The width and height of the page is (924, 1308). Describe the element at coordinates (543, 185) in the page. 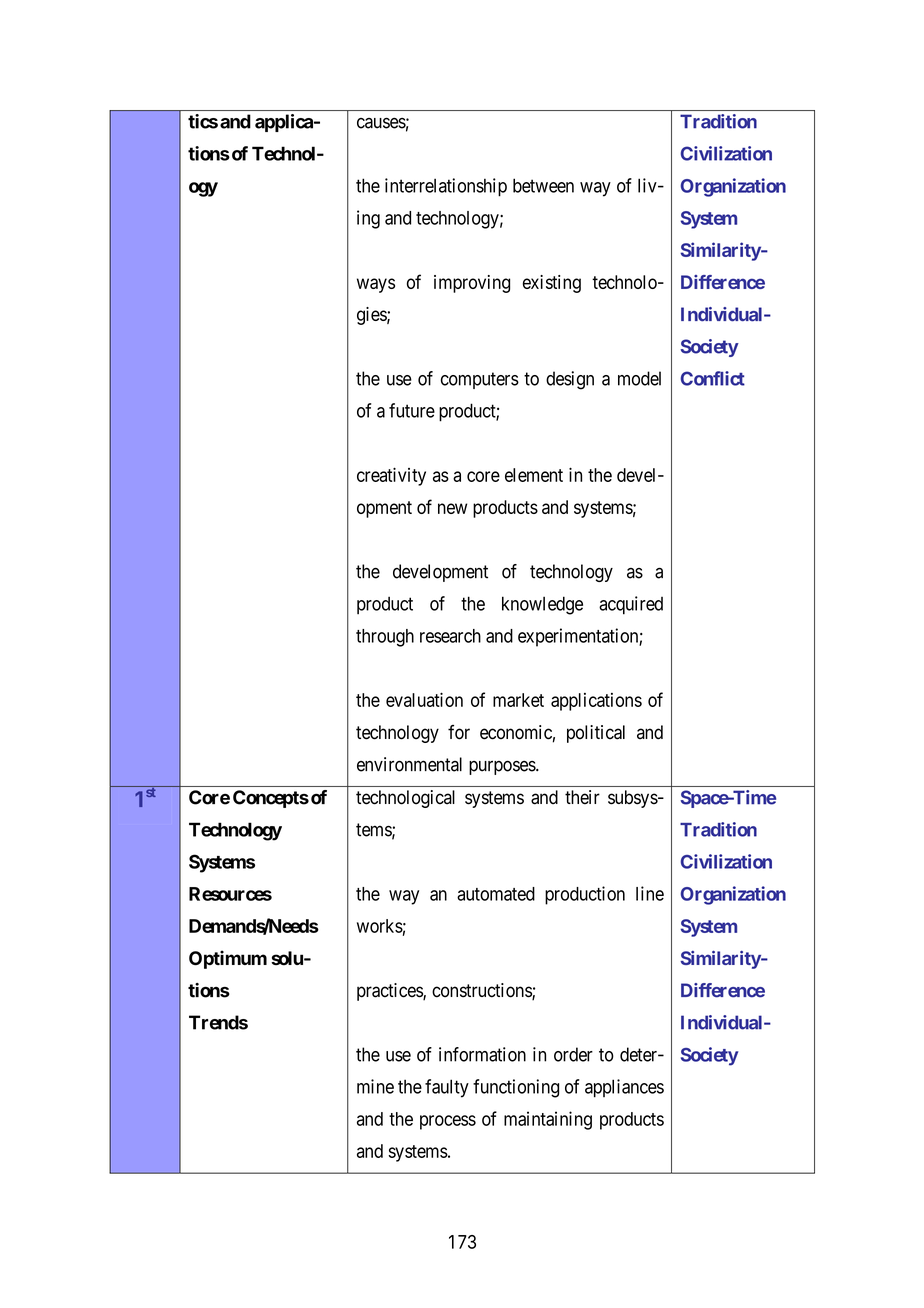

I see `between` at that location.
